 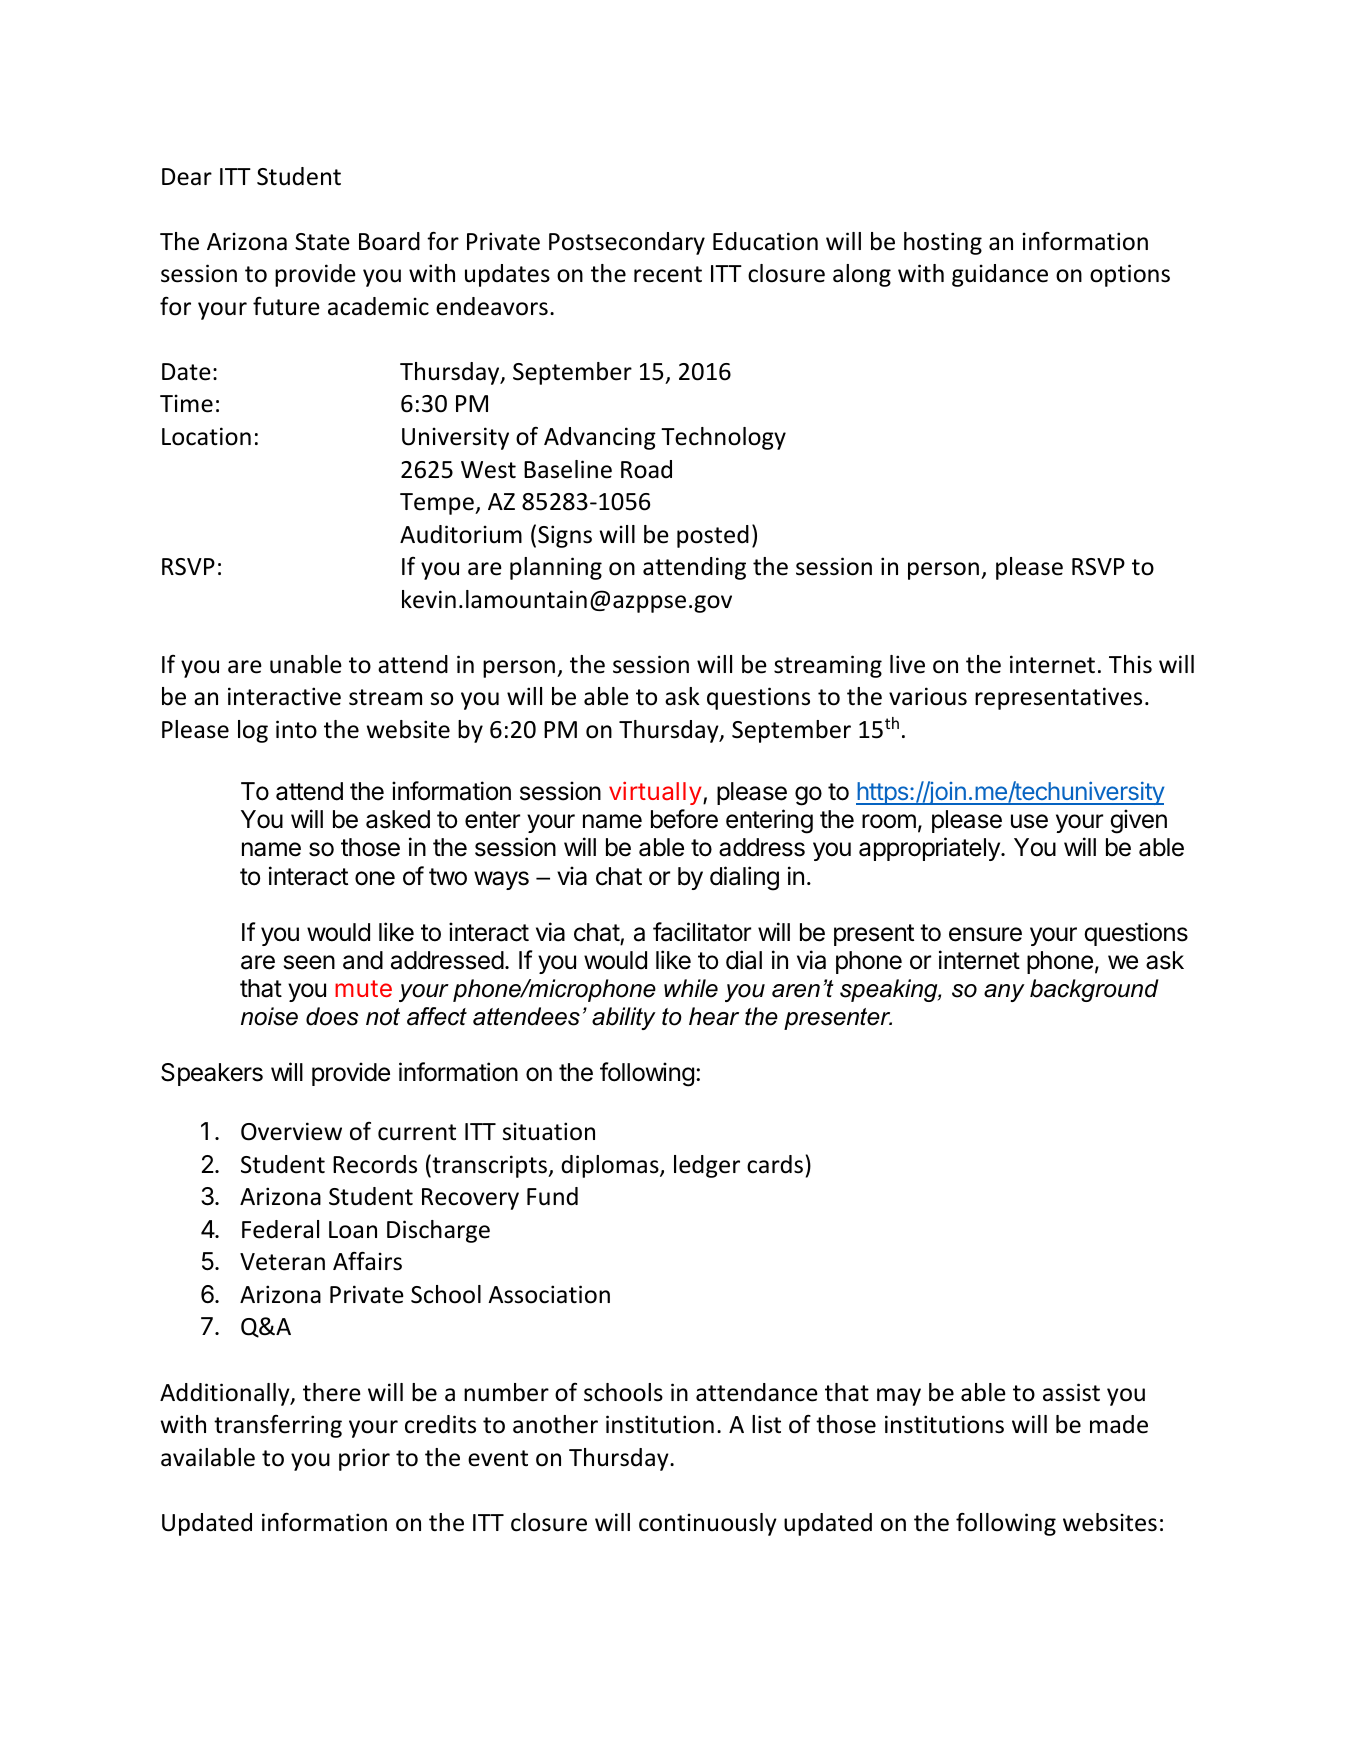 I want to click on This, so click(x=1130, y=664).
